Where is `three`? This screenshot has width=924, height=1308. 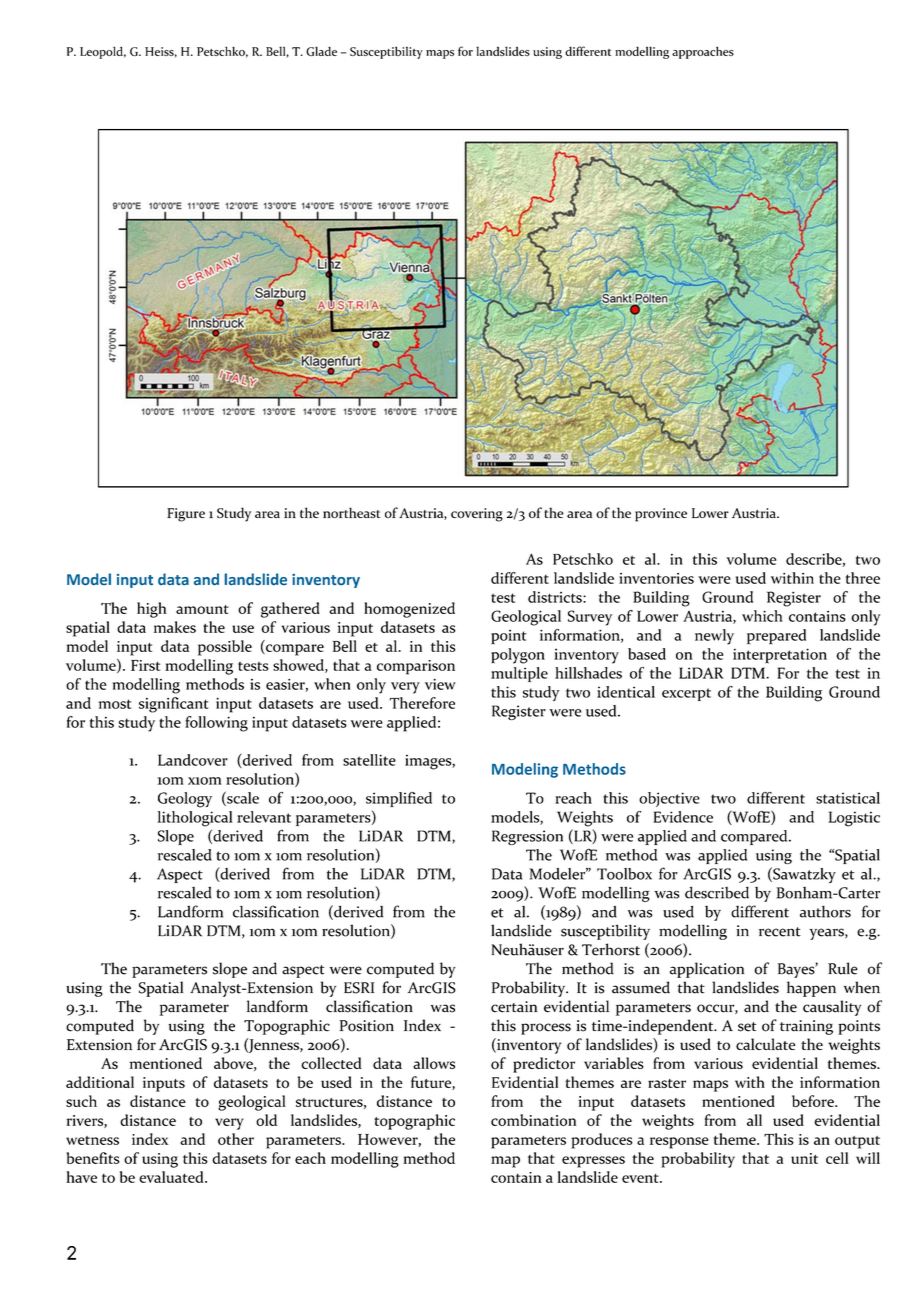
three is located at coordinates (863, 578).
